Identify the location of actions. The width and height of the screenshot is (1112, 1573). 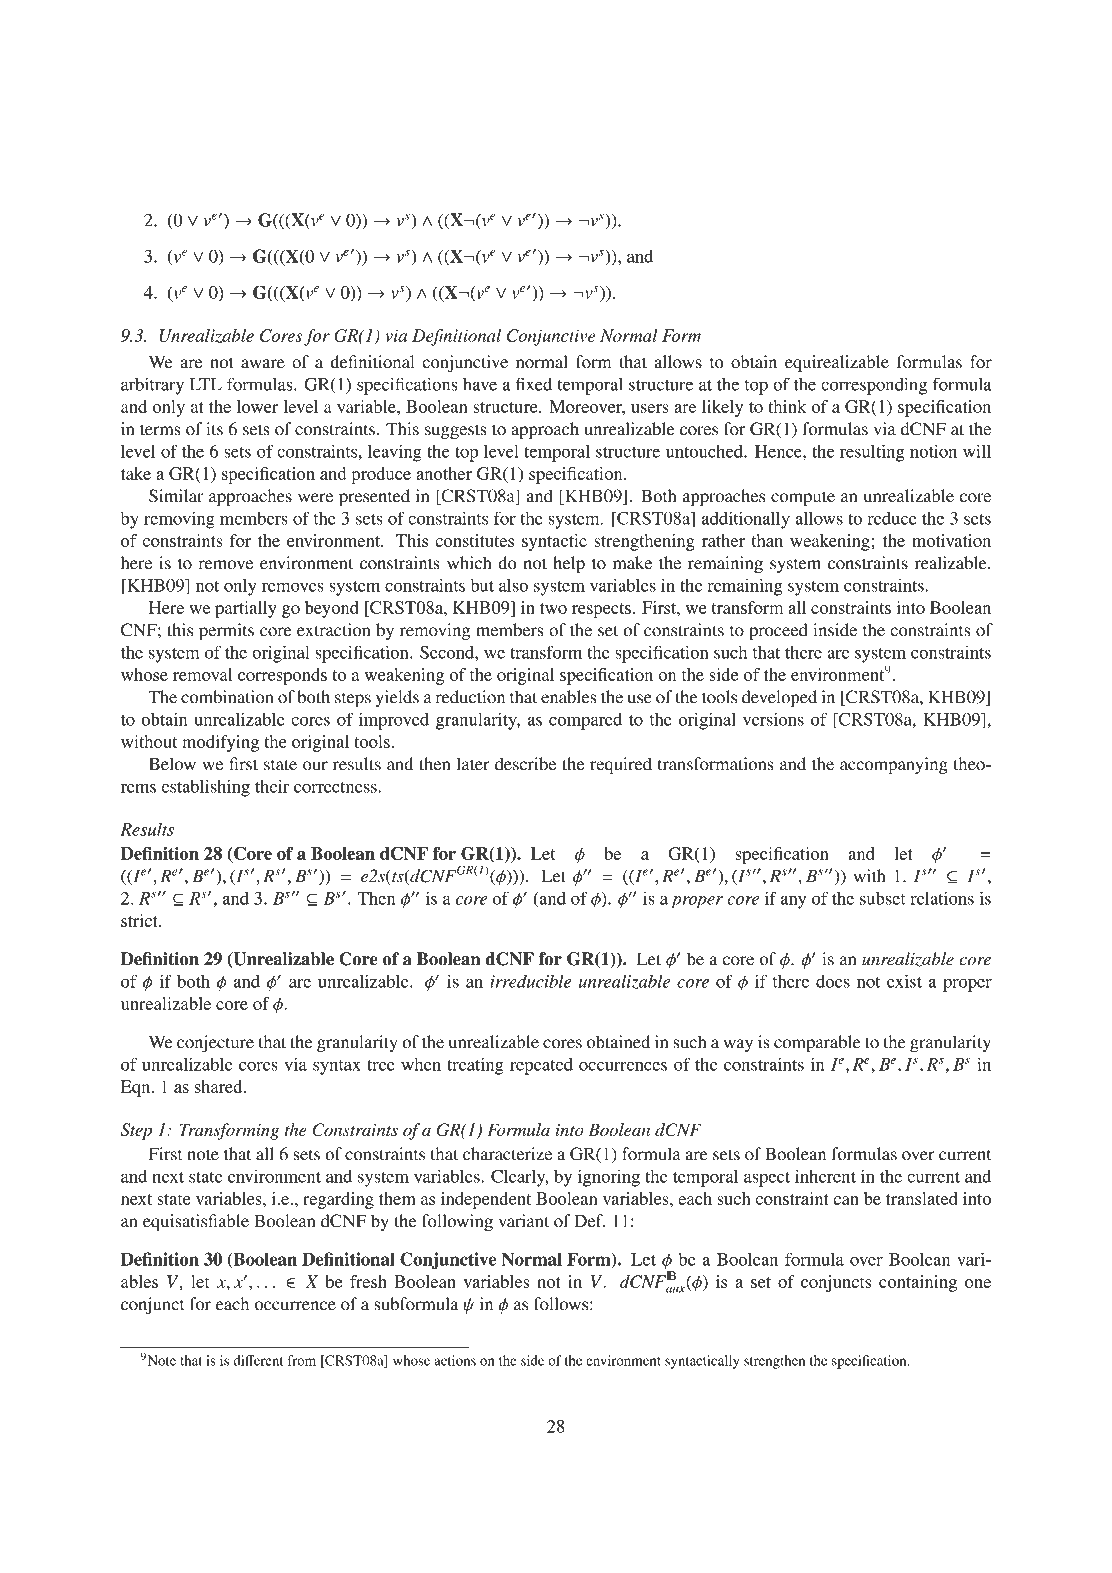
(455, 1360).
